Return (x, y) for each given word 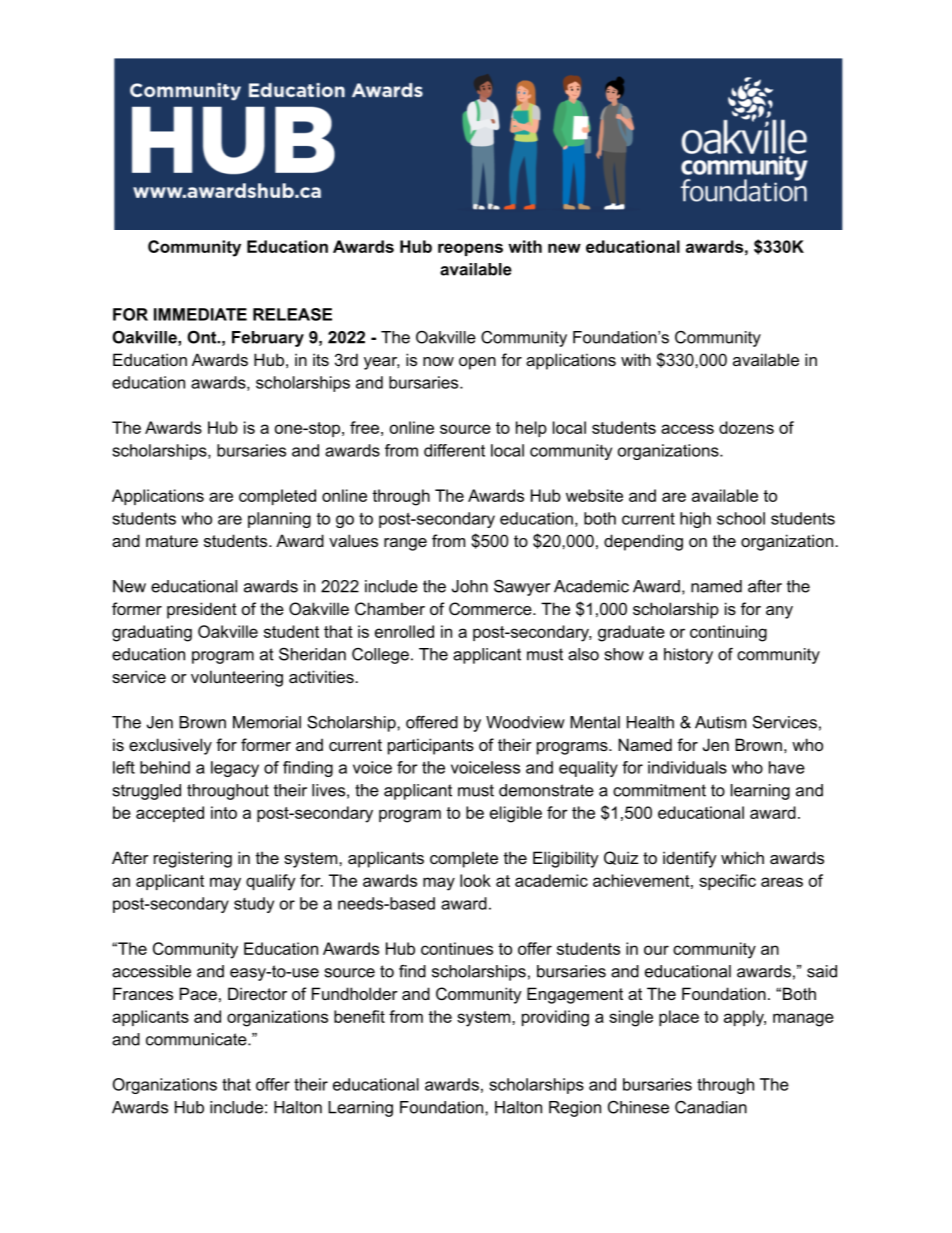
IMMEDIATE (200, 314)
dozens (746, 427)
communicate (197, 1039)
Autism (720, 722)
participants (431, 746)
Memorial (267, 722)
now (438, 361)
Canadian (711, 1107)
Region (575, 1109)
